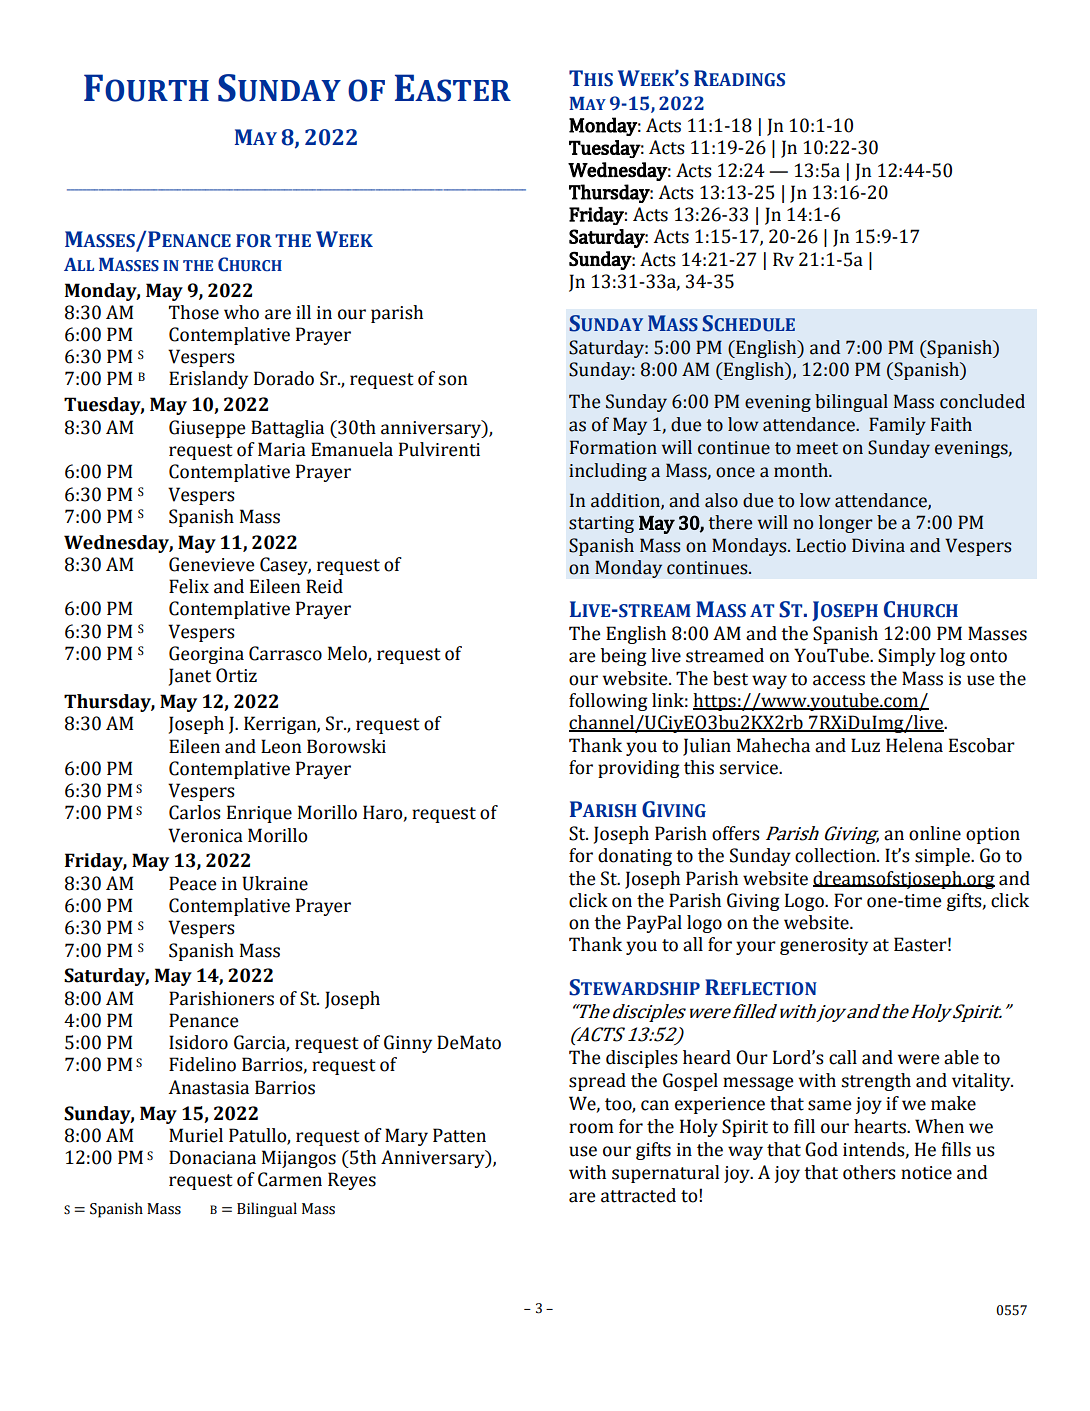 The width and height of the page is (1090, 1411). Describe the element at coordinates (290, 1179) in the page. I see `Carmen` at that location.
